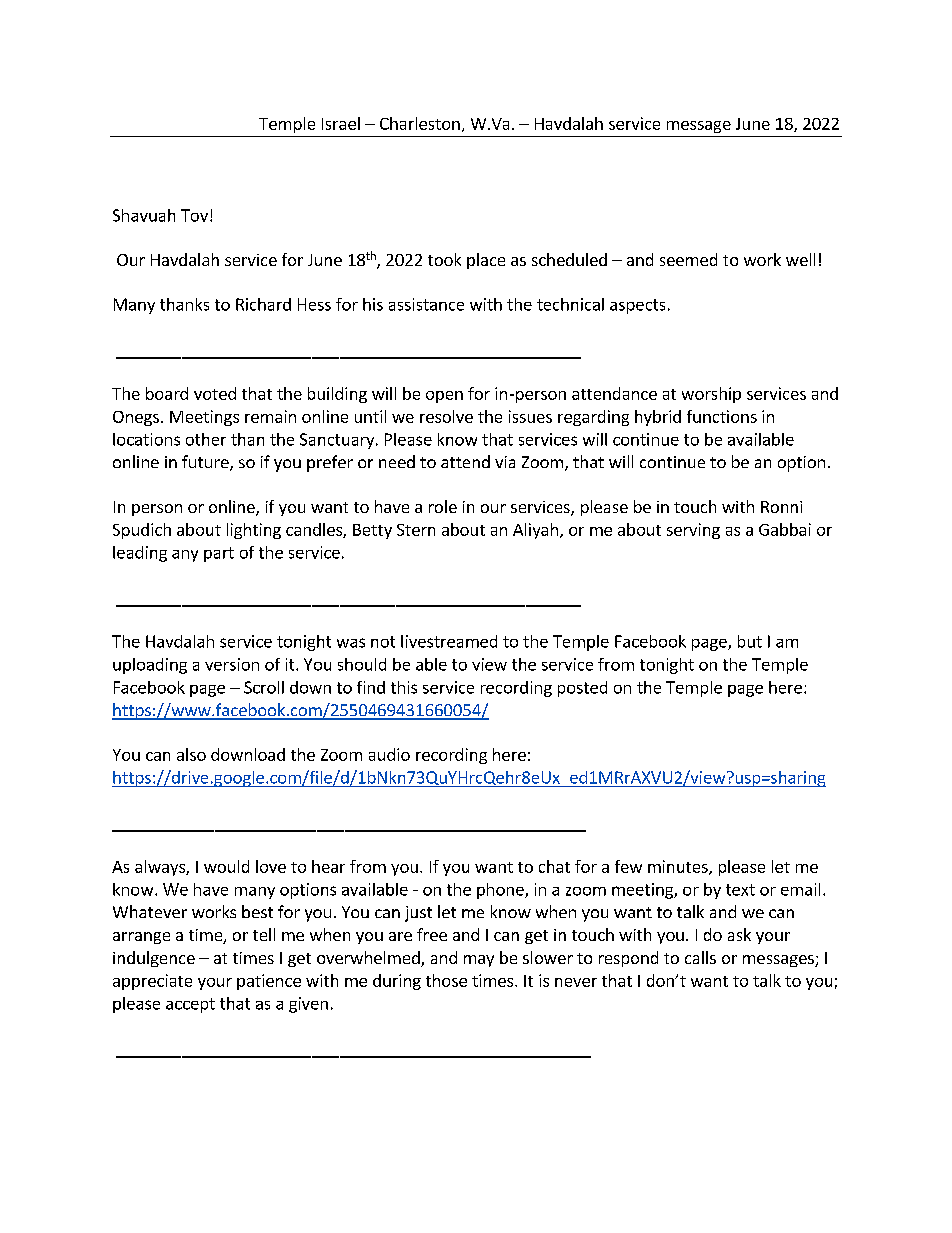  Describe the element at coordinates (446, 980) in the page. I see `those` at that location.
